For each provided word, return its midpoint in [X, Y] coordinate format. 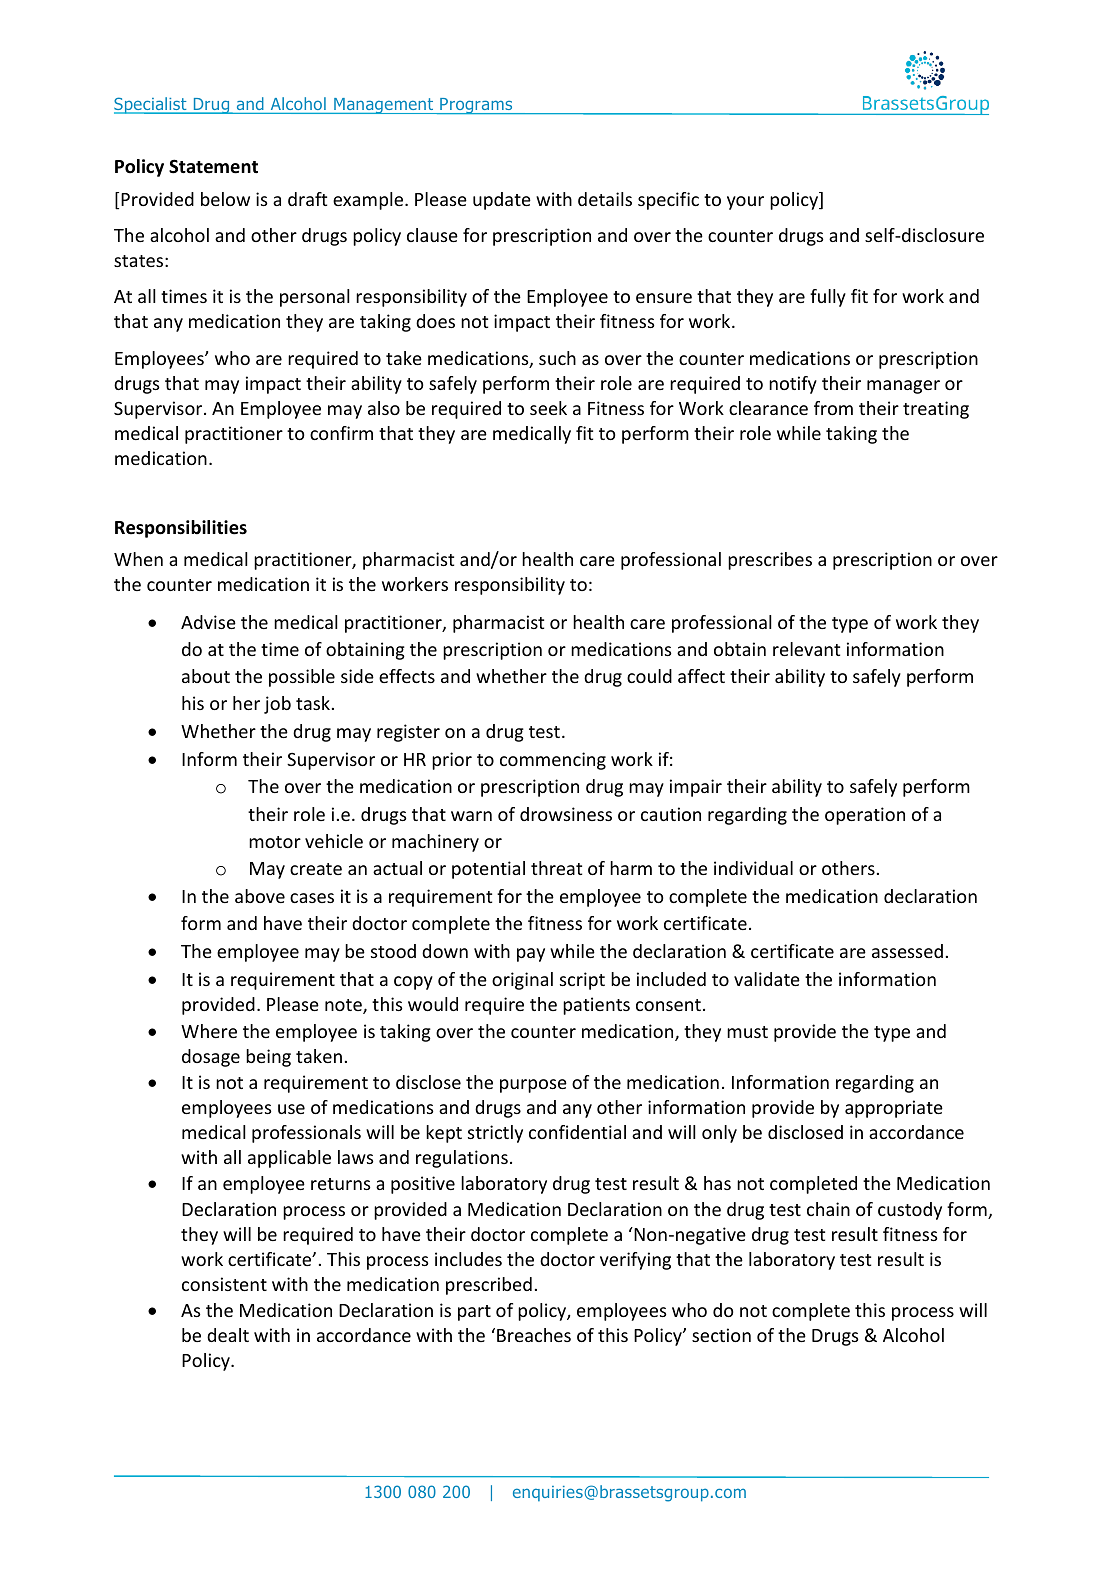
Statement [213, 166]
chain [828, 1209]
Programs [476, 106]
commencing [553, 761]
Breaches [534, 1335]
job [277, 705]
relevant [806, 649]
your [745, 203]
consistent [224, 1284]
